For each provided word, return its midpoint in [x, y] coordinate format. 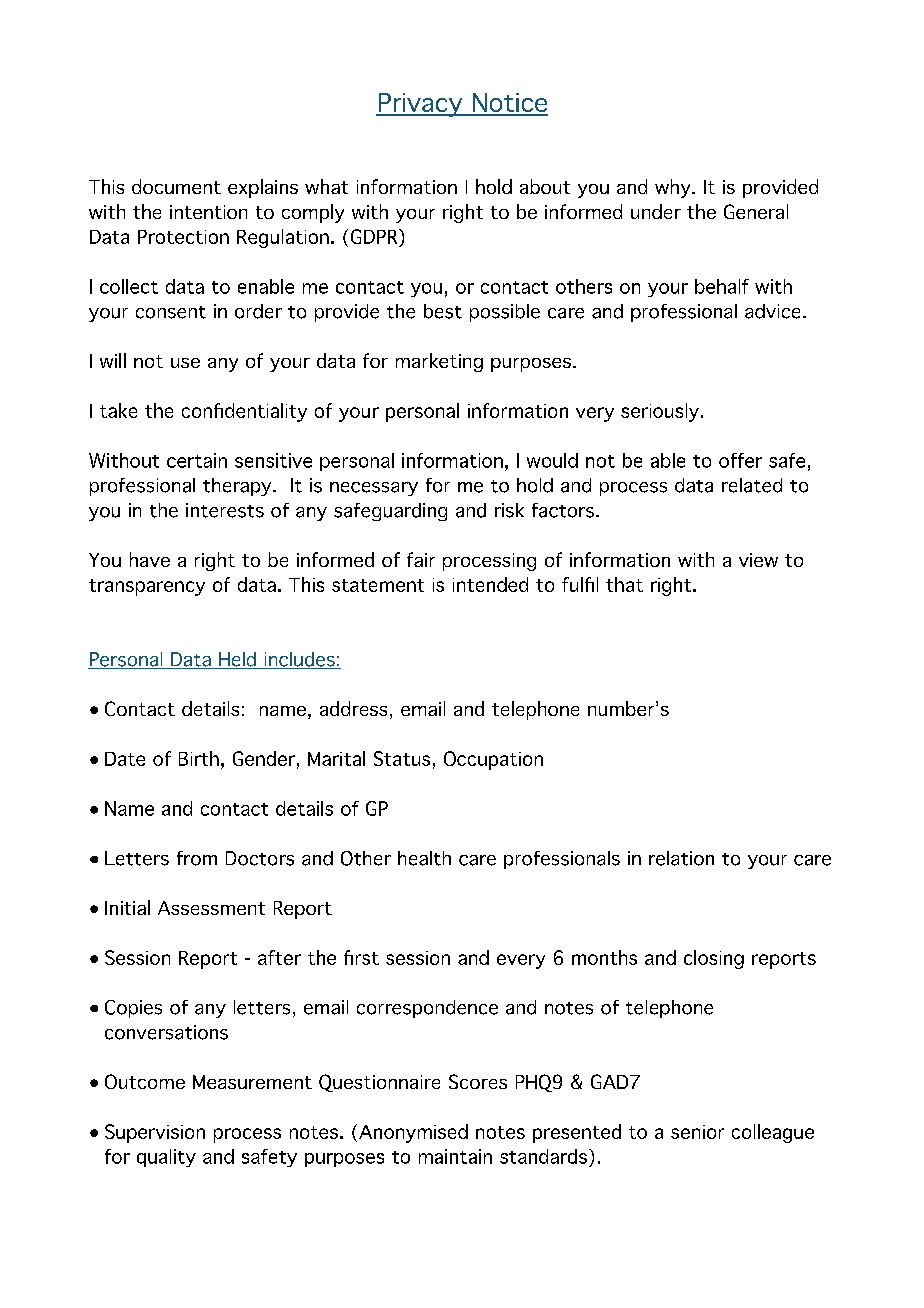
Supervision [155, 1133]
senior [697, 1132]
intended [490, 584]
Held [237, 660]
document [176, 186]
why [674, 188]
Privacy [421, 105]
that [624, 584]
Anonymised [413, 1133]
